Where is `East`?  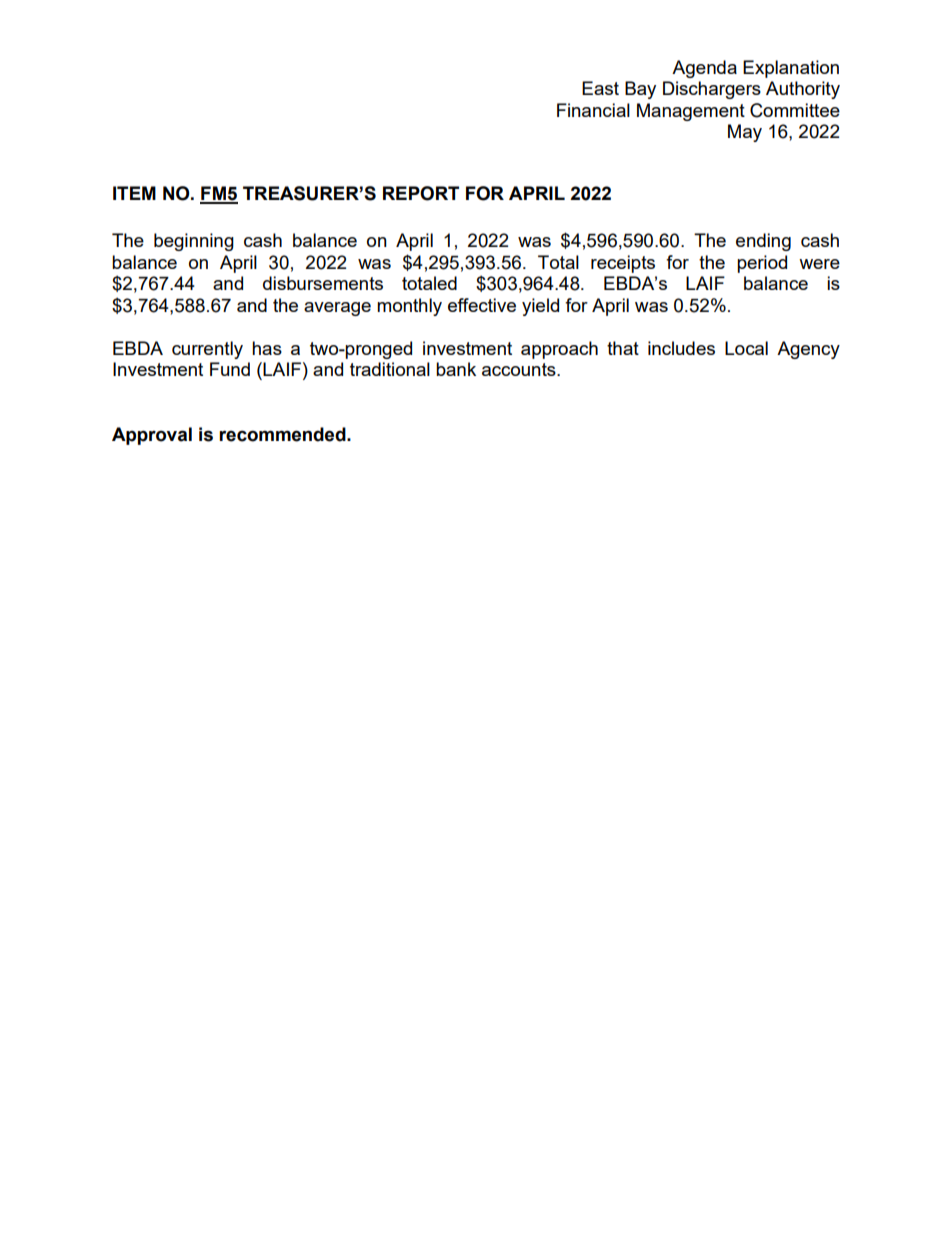
East is located at coordinates (600, 88).
